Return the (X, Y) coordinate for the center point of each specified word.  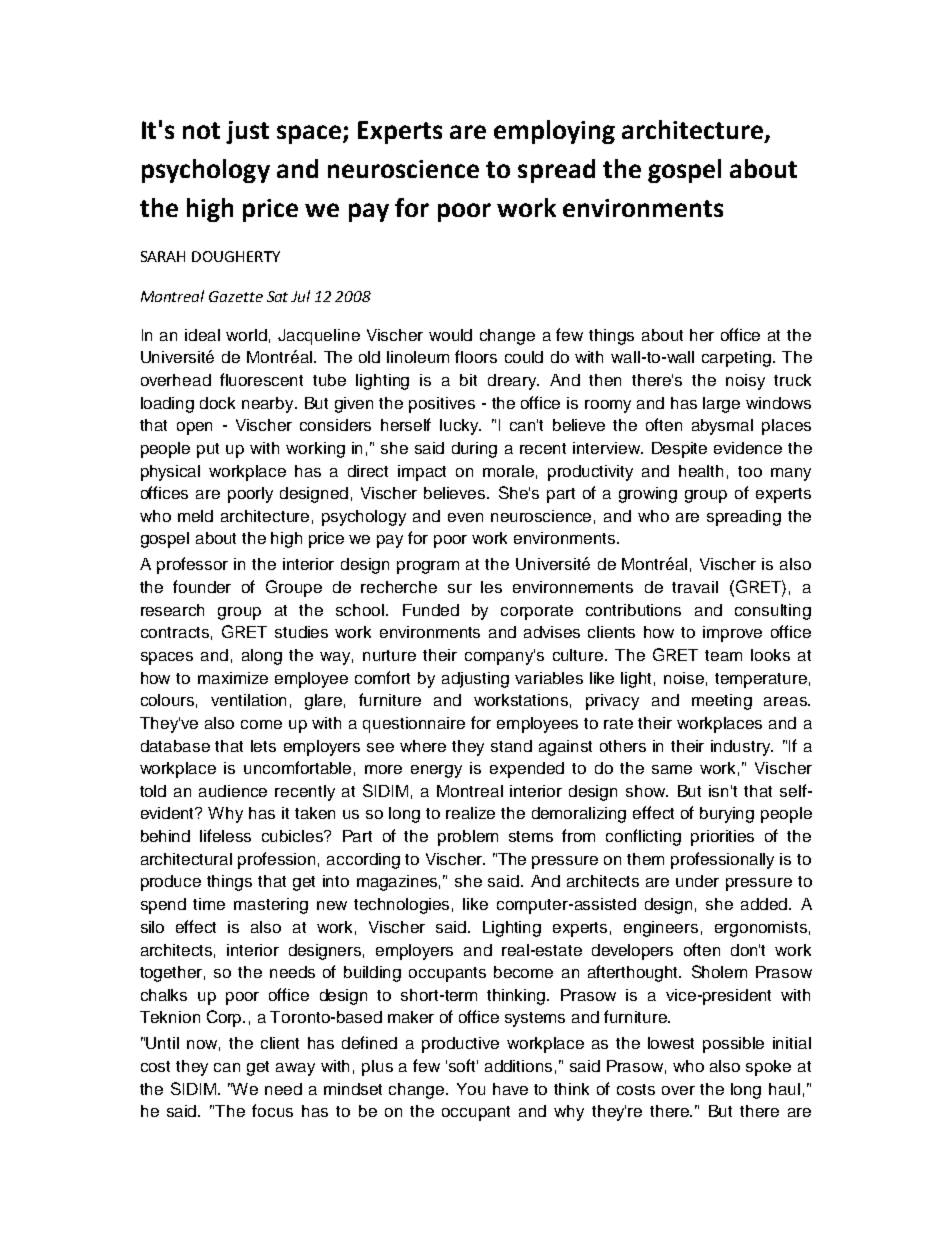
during (474, 450)
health (701, 471)
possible (733, 1045)
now (203, 1045)
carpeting (738, 359)
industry (742, 748)
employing (554, 132)
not (201, 130)
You (471, 1089)
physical (170, 473)
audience (233, 791)
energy (436, 771)
